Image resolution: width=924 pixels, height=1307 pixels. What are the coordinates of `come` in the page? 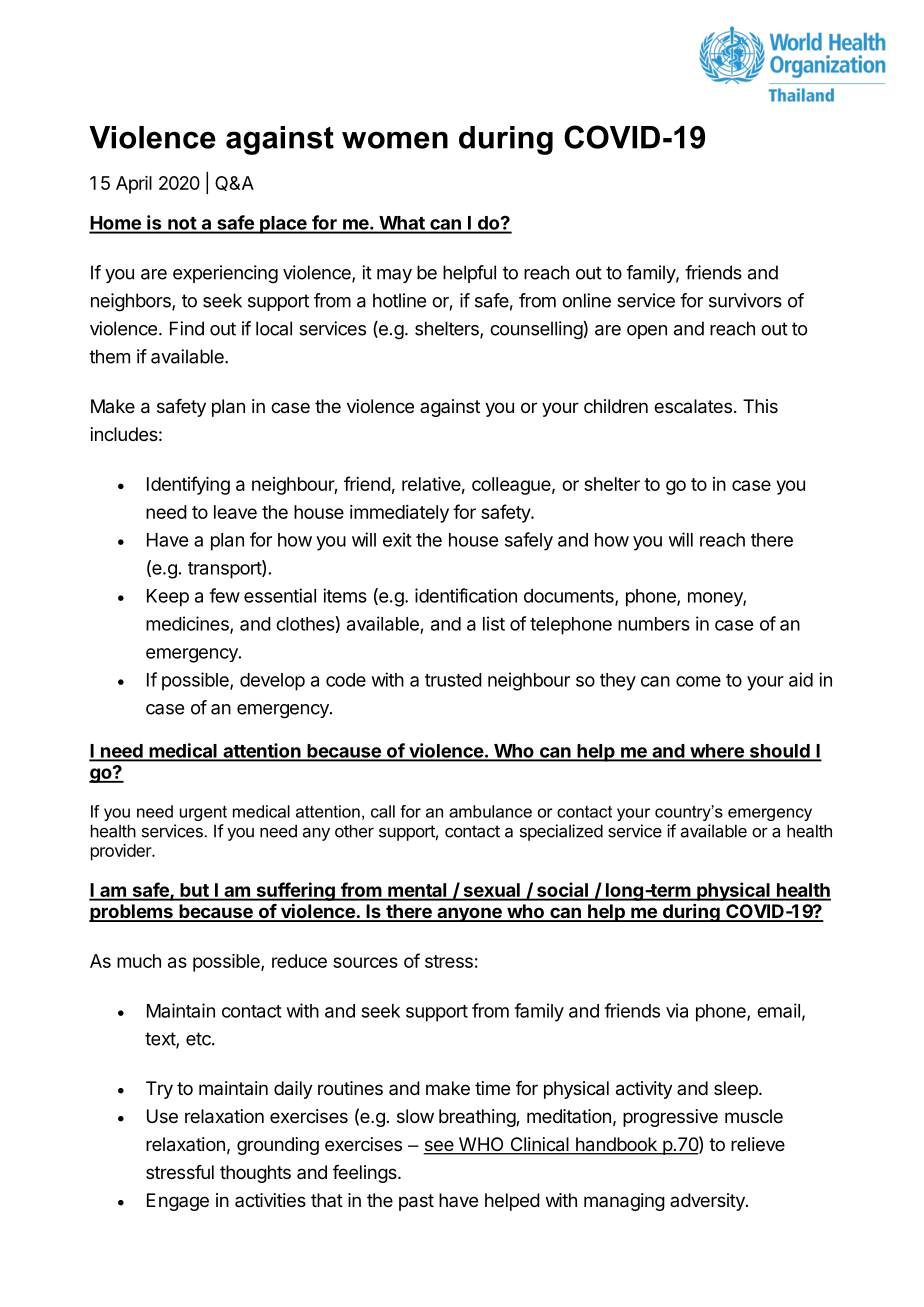 It's located at (698, 681).
